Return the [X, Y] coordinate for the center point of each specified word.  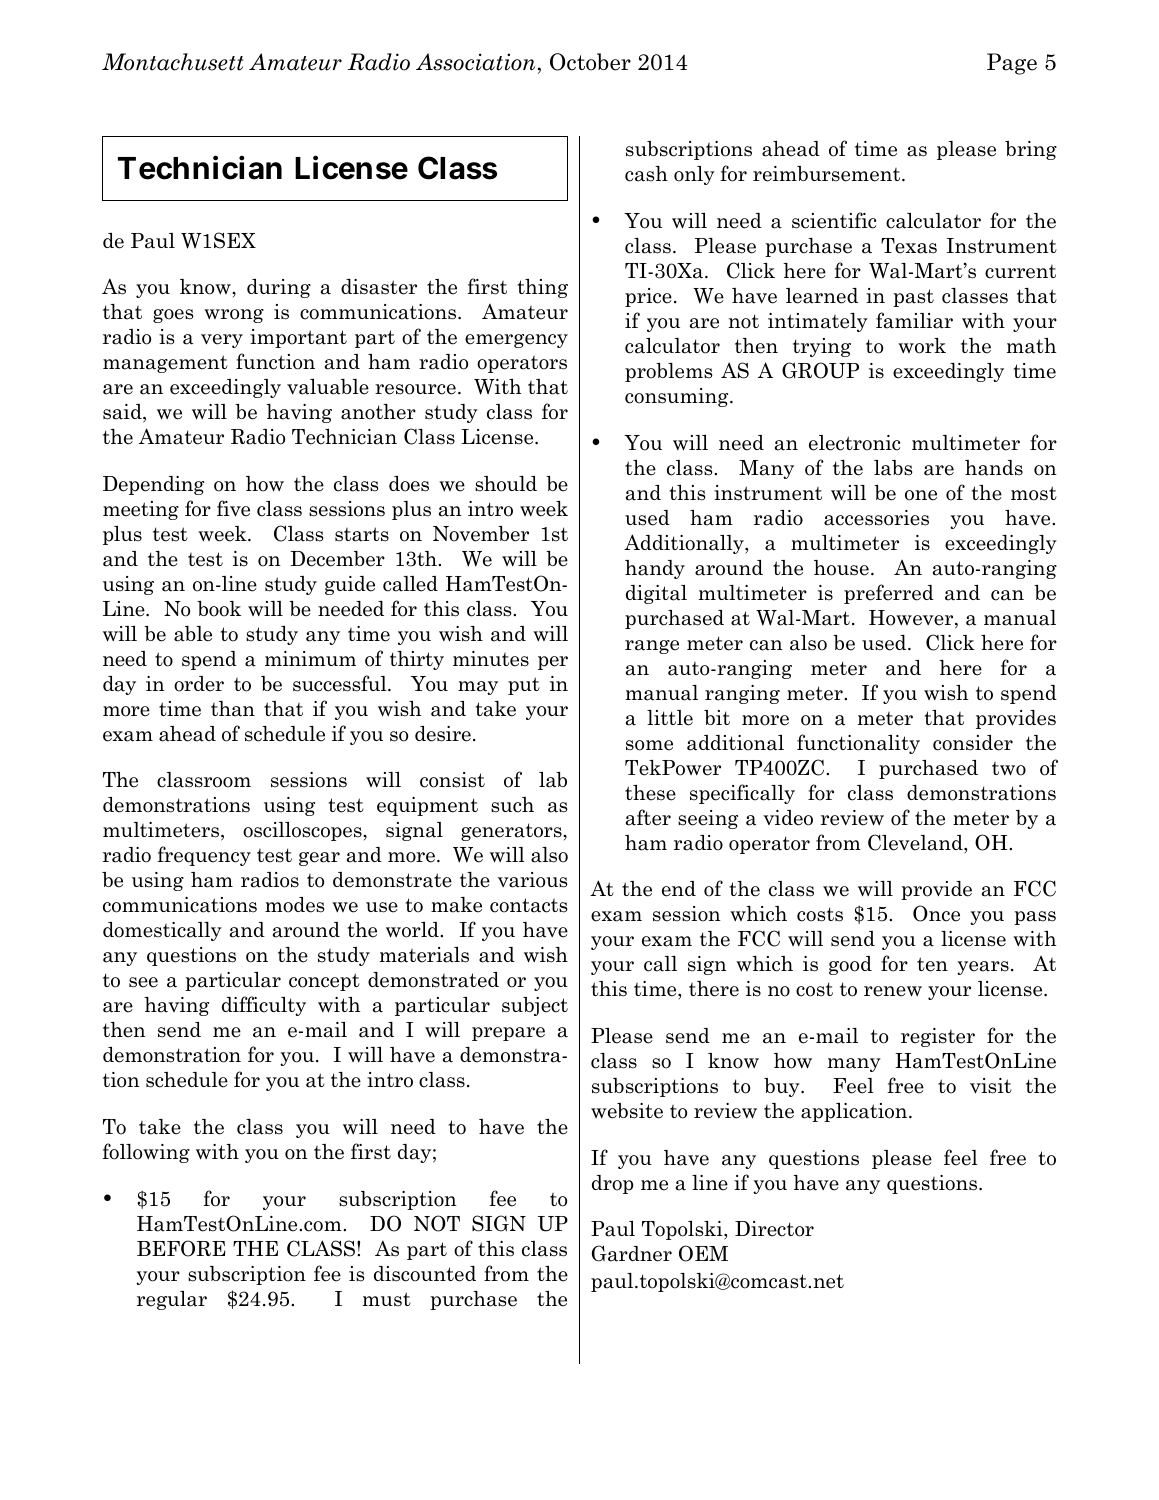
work [922, 346]
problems [668, 372]
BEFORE [181, 1248]
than [233, 709]
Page [1012, 64]
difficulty [264, 1006]
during [279, 288]
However [912, 619]
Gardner [632, 1253]
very [222, 341]
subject [535, 1006]
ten [932, 964]
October [590, 62]
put [524, 686]
